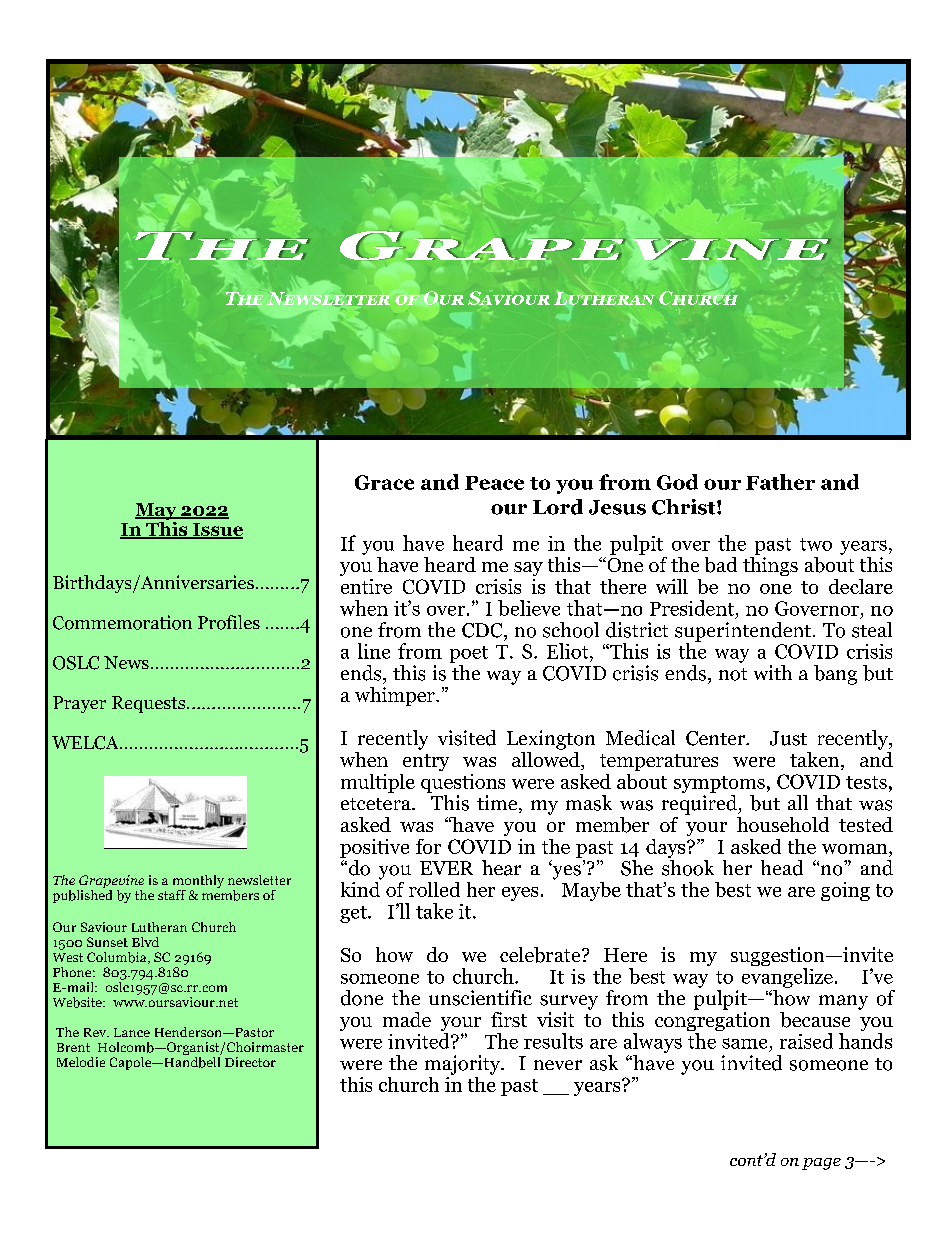 This page has height=1233, width=952. Describe the element at coordinates (480, 998) in the page. I see `unscientific` at that location.
